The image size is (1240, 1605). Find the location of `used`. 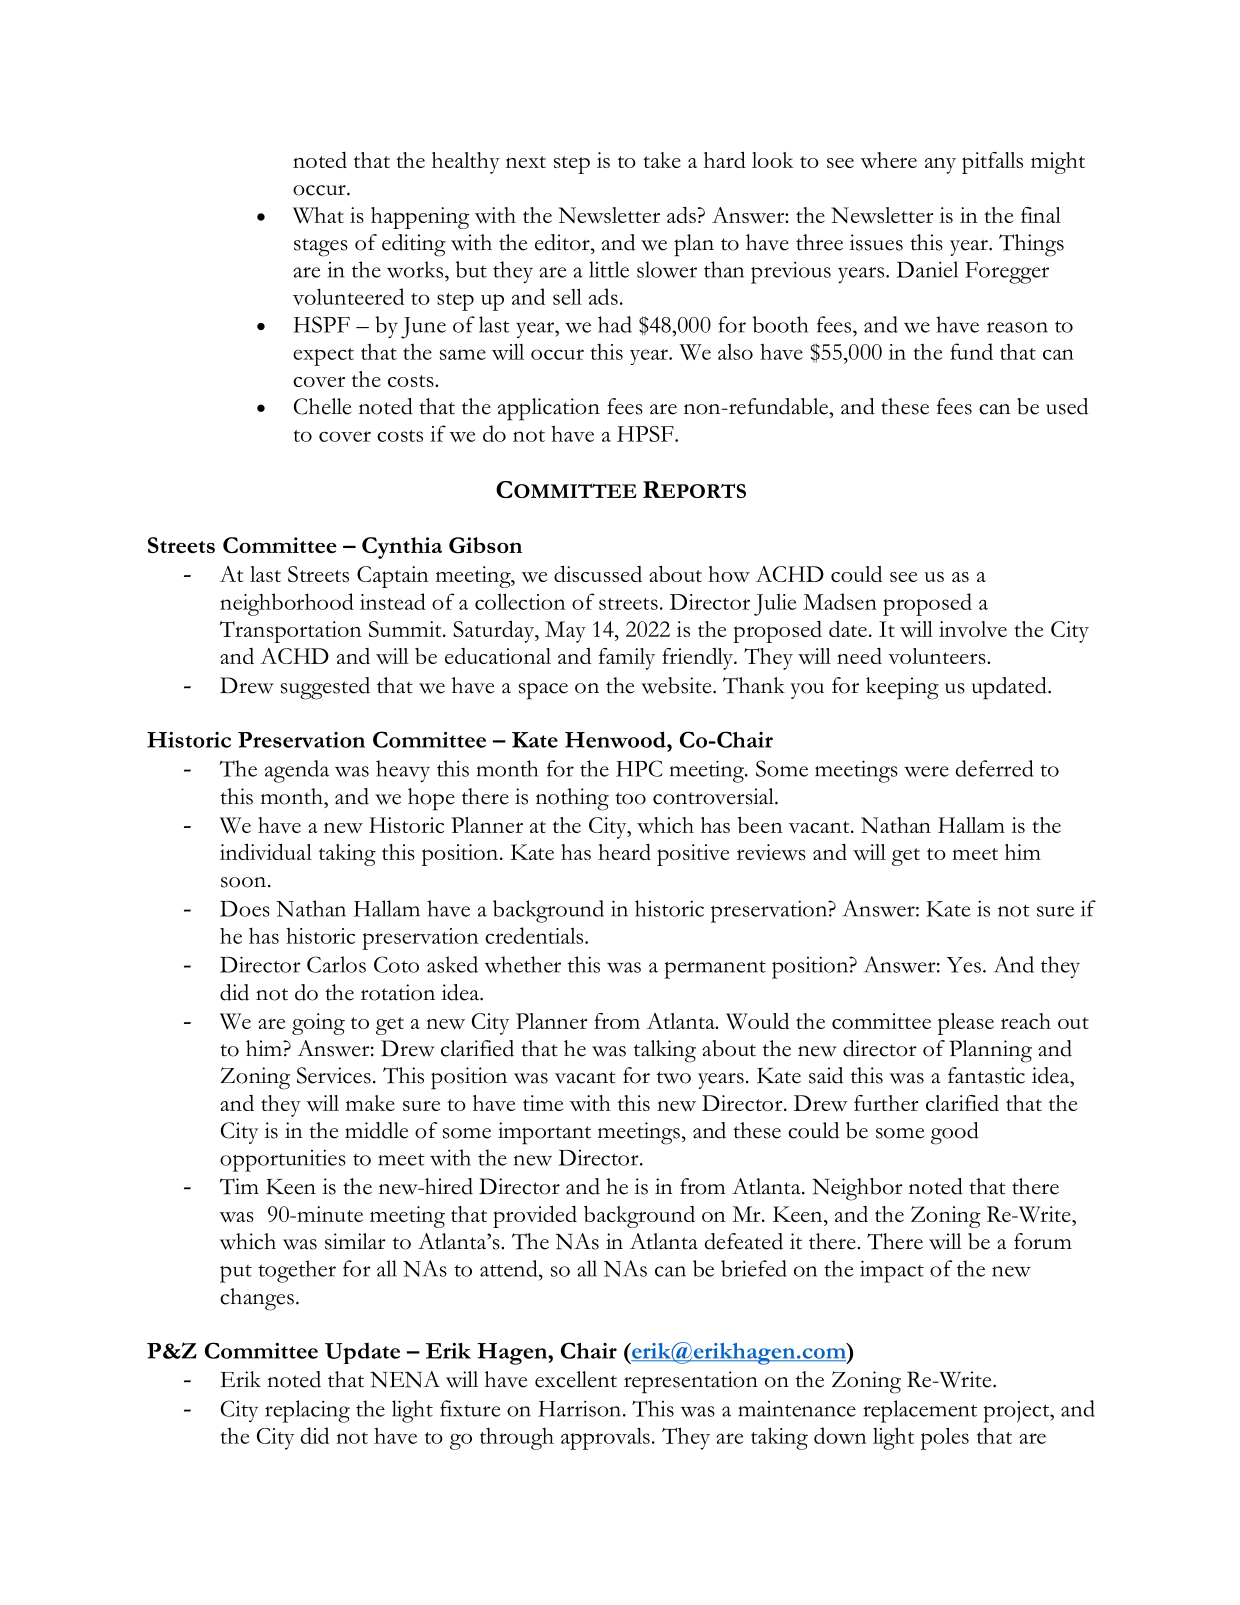

used is located at coordinates (1067, 406).
